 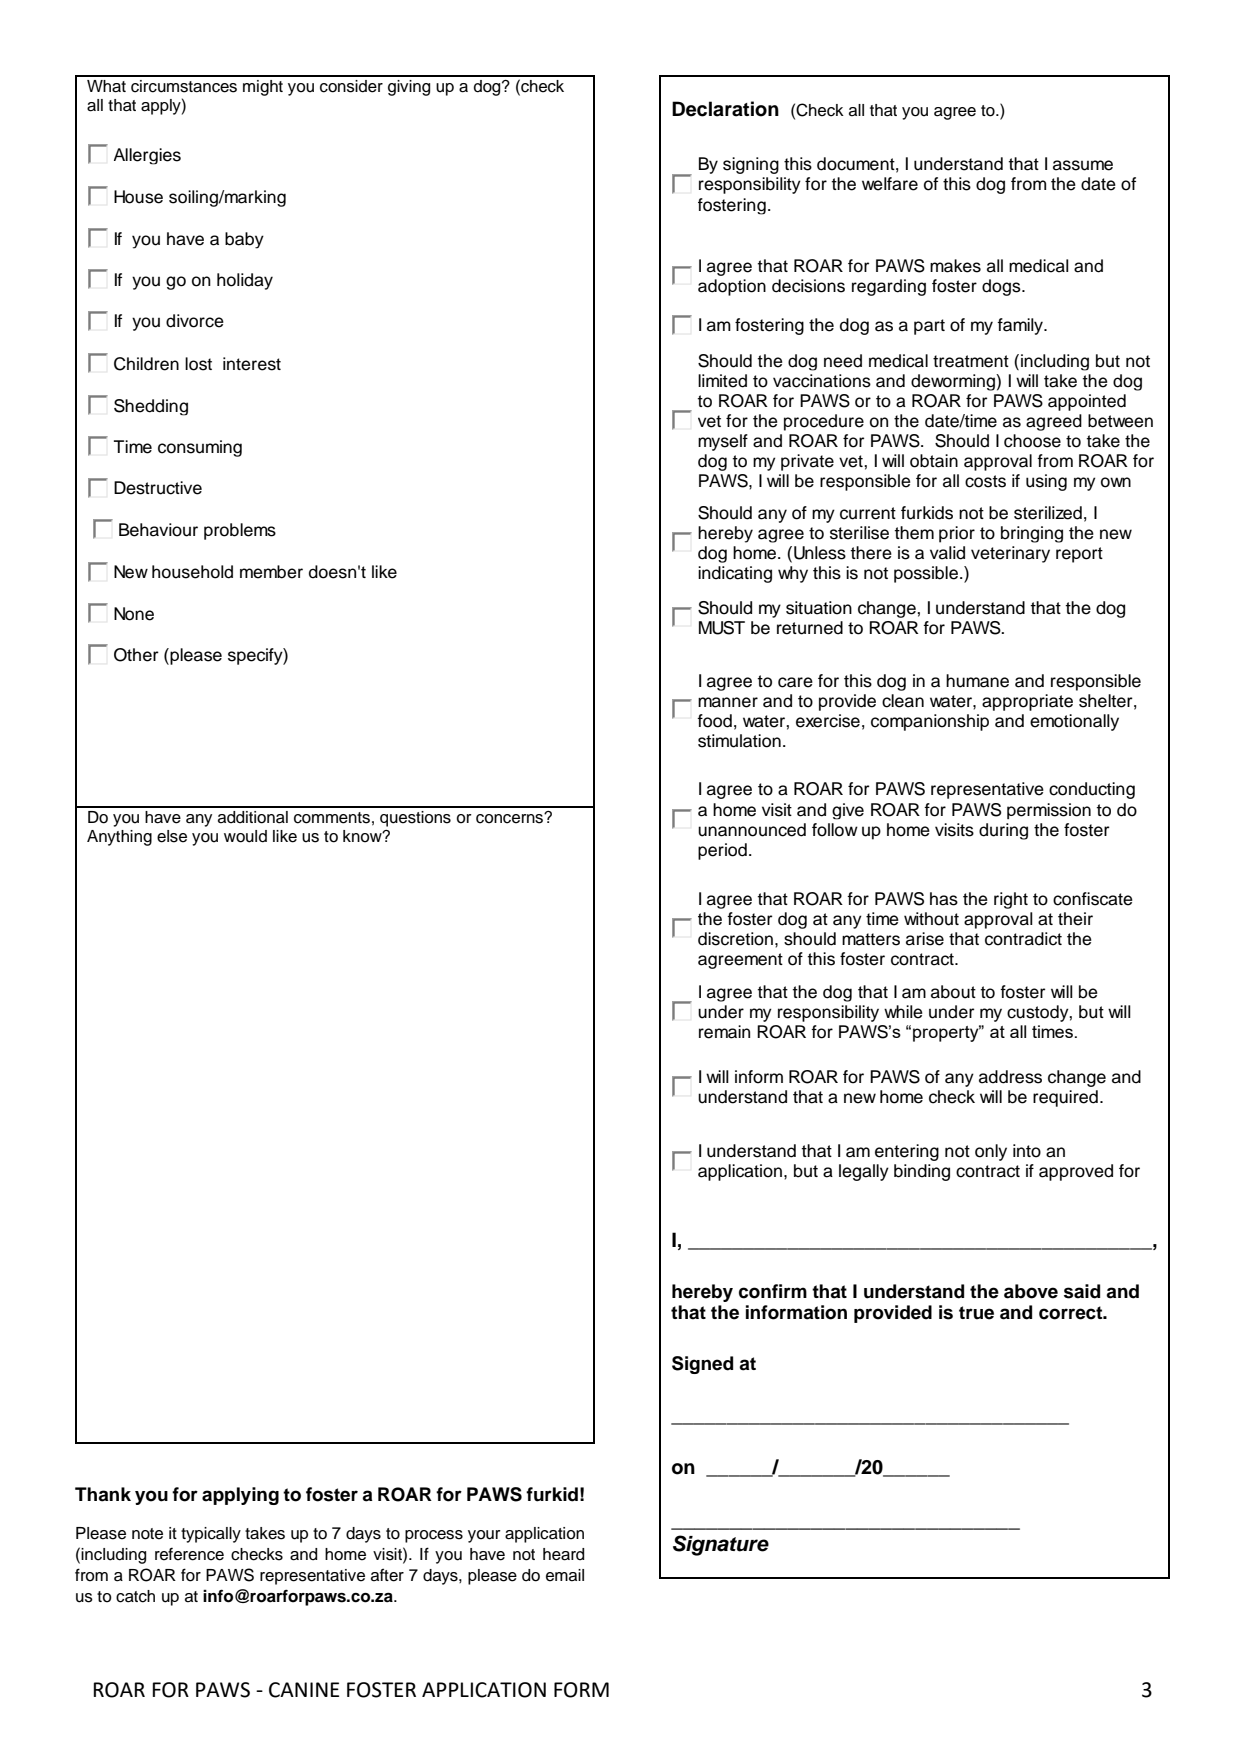 I want to click on assume, so click(x=1083, y=165).
